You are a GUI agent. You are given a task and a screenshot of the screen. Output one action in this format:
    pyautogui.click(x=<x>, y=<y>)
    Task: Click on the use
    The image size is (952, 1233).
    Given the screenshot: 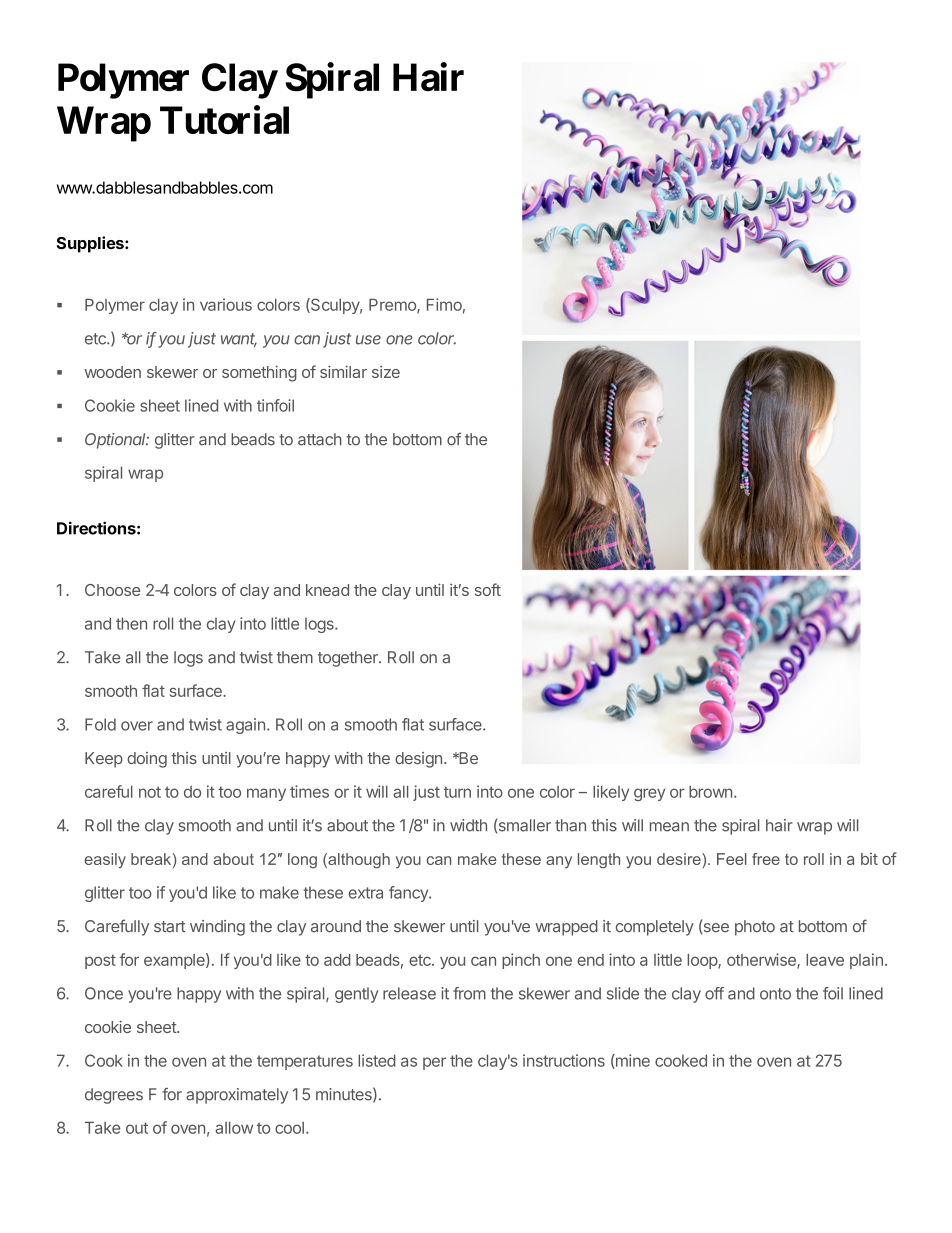 What is the action you would take?
    pyautogui.click(x=368, y=340)
